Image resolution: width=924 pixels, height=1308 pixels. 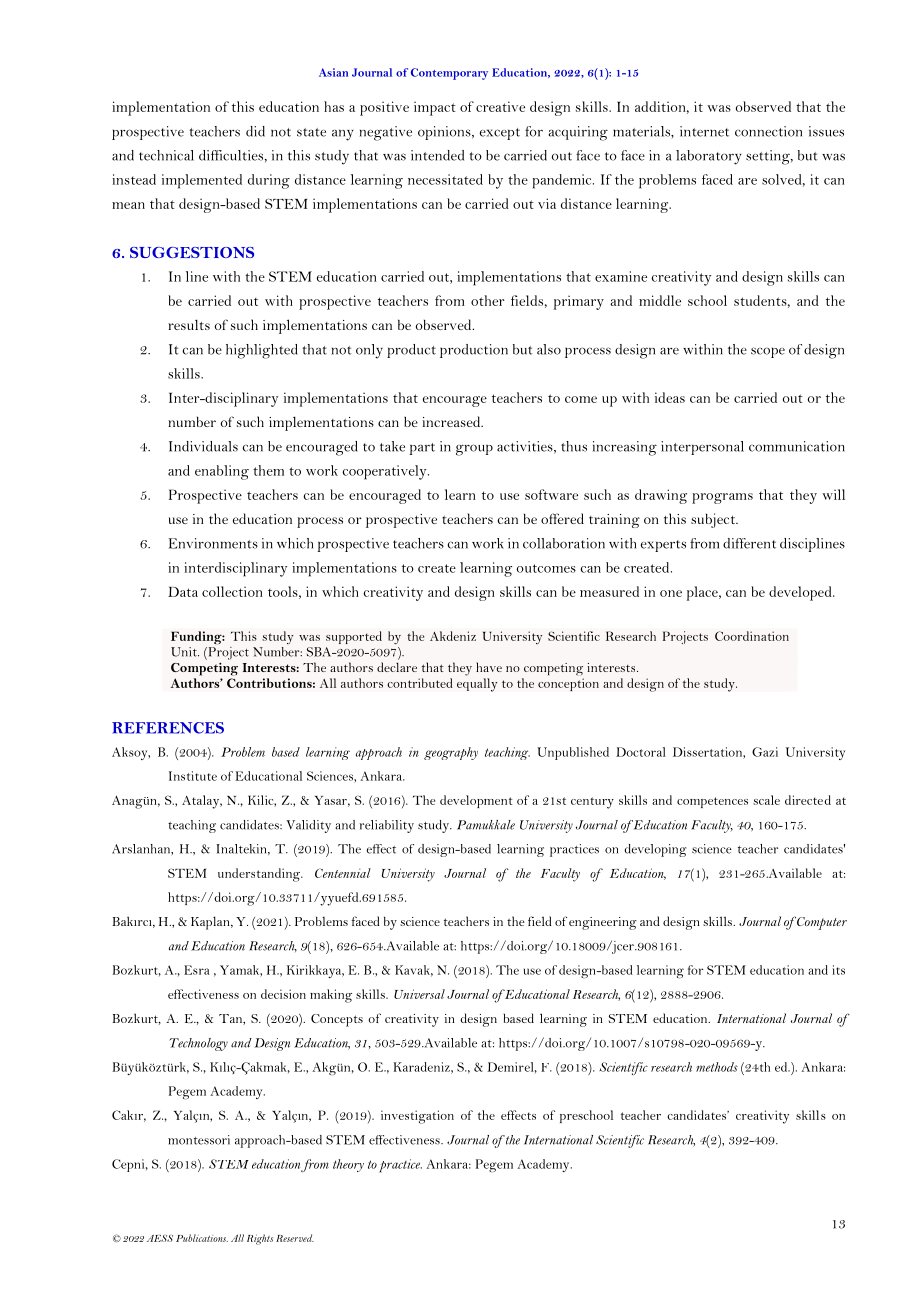 I want to click on Coordination, so click(x=752, y=636).
